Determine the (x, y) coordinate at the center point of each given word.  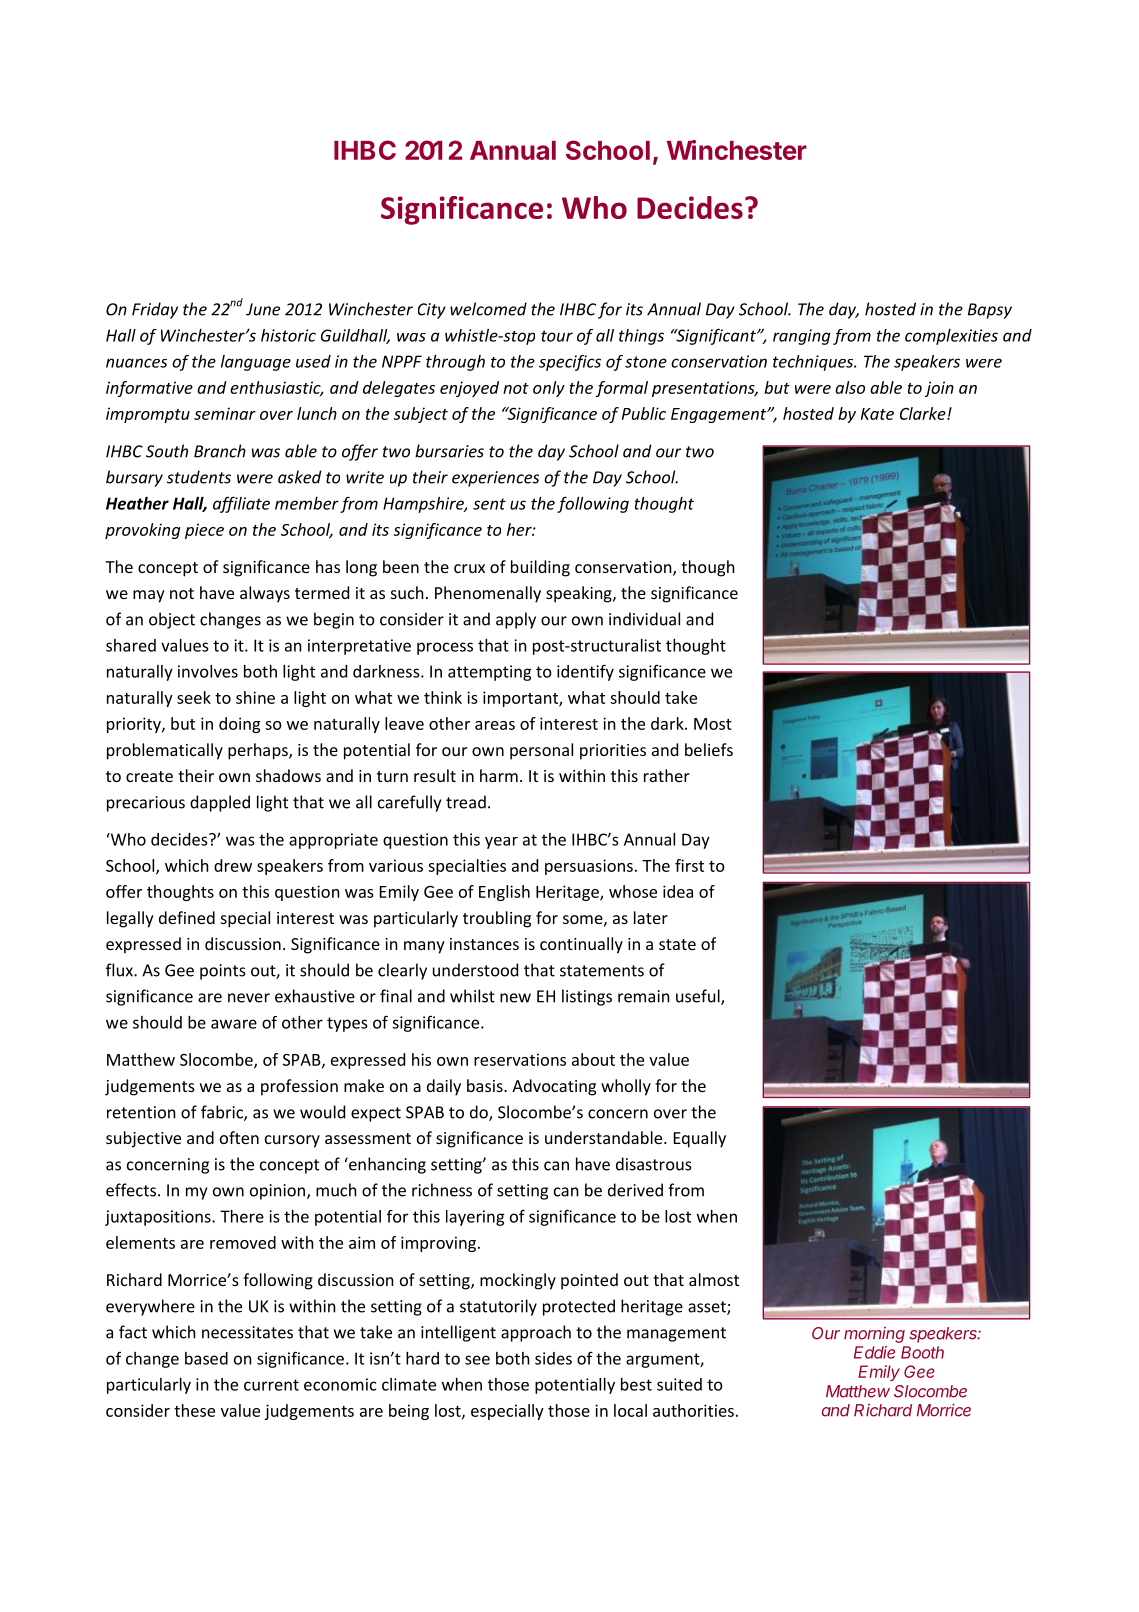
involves (208, 671)
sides (553, 1358)
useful (699, 997)
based (206, 1358)
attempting (490, 673)
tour (557, 336)
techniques (814, 363)
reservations (520, 1059)
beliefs (709, 749)
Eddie (874, 1352)
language (256, 363)
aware (234, 1024)
